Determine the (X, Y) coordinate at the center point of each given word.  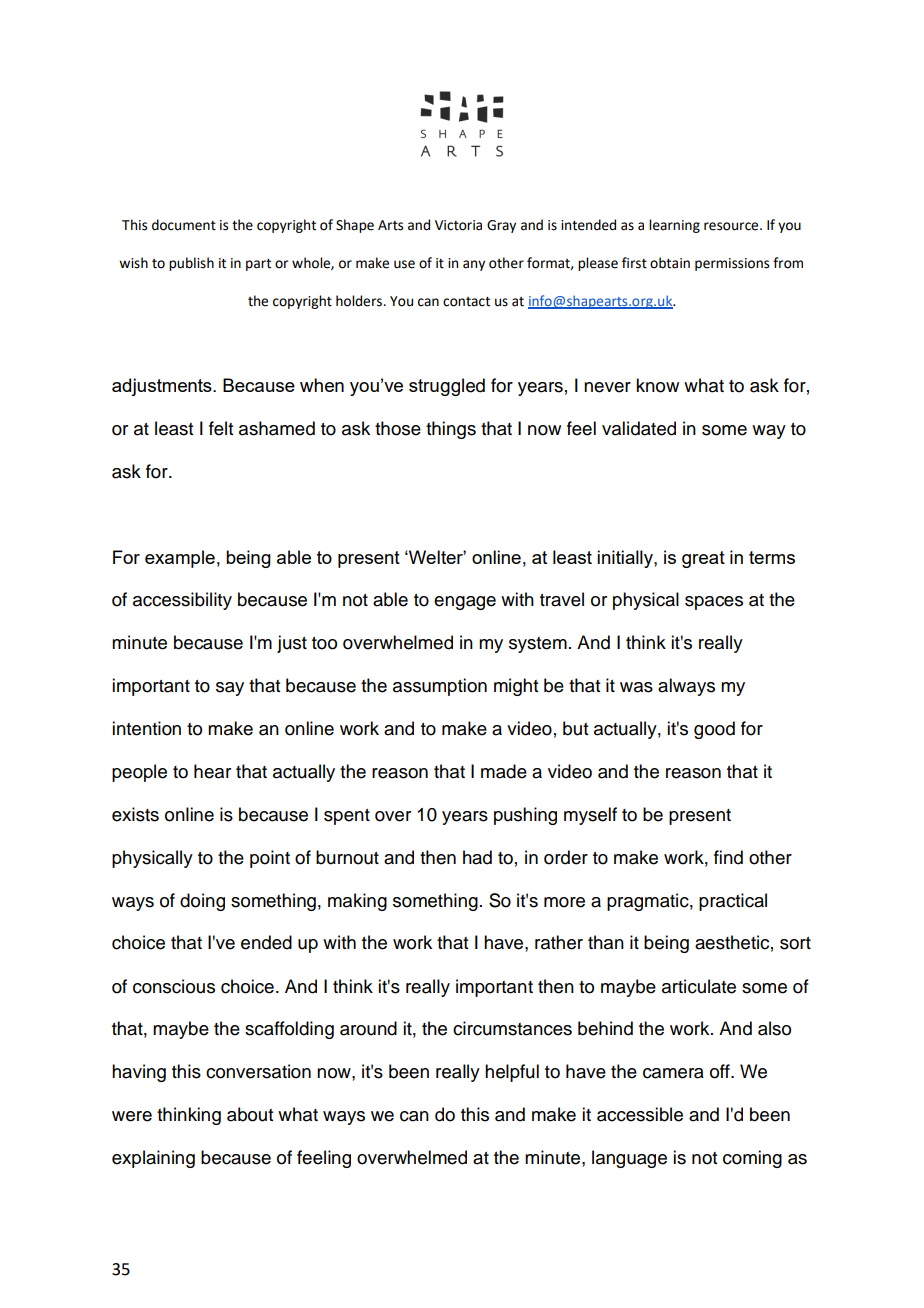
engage (465, 603)
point (270, 859)
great (703, 559)
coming (752, 1159)
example (180, 559)
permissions (732, 264)
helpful (512, 1073)
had (477, 857)
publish (191, 264)
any (474, 265)
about (250, 1114)
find (728, 857)
